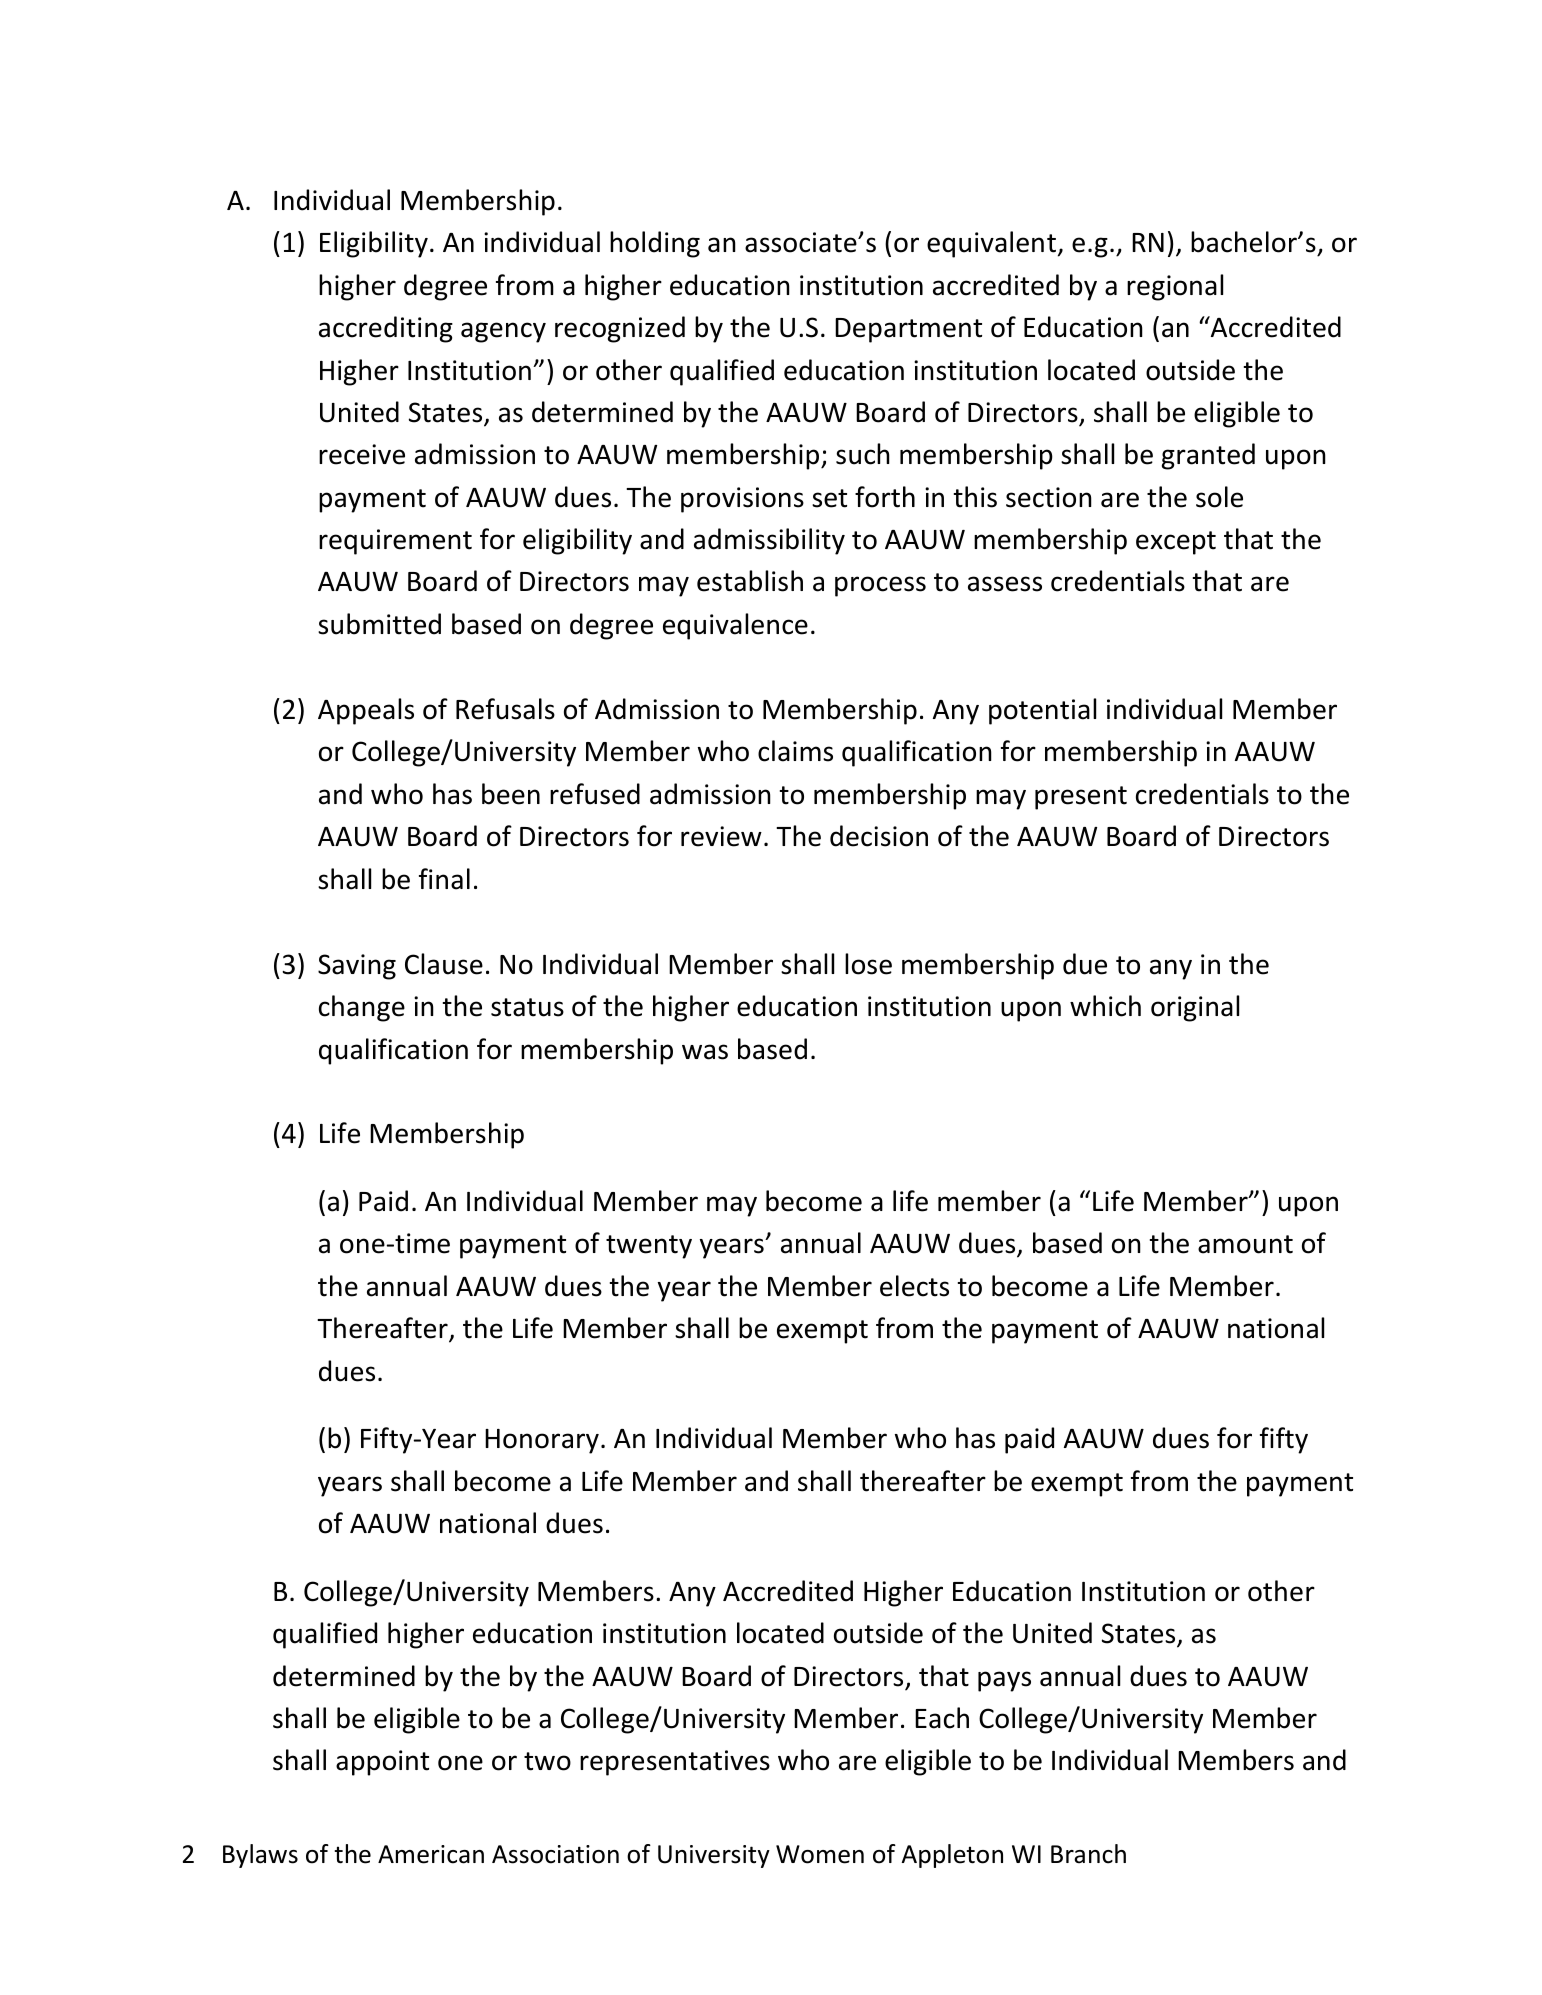 Image resolution: width=1542 pixels, height=1995 pixels. What do you see at coordinates (382, 1763) in the image?
I see `appoint` at bounding box center [382, 1763].
